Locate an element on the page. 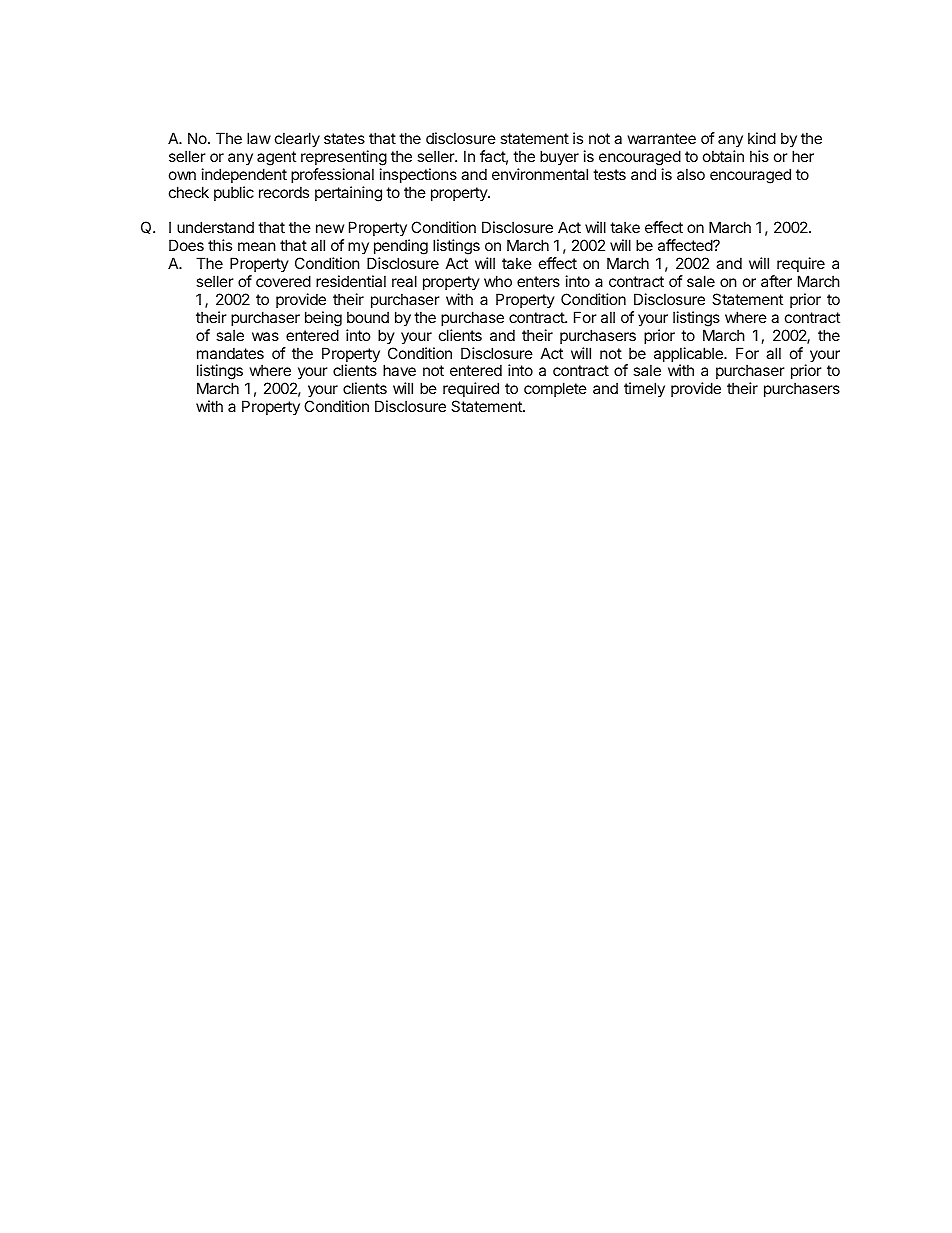 The width and height of the document is (952, 1233). law is located at coordinates (259, 138).
